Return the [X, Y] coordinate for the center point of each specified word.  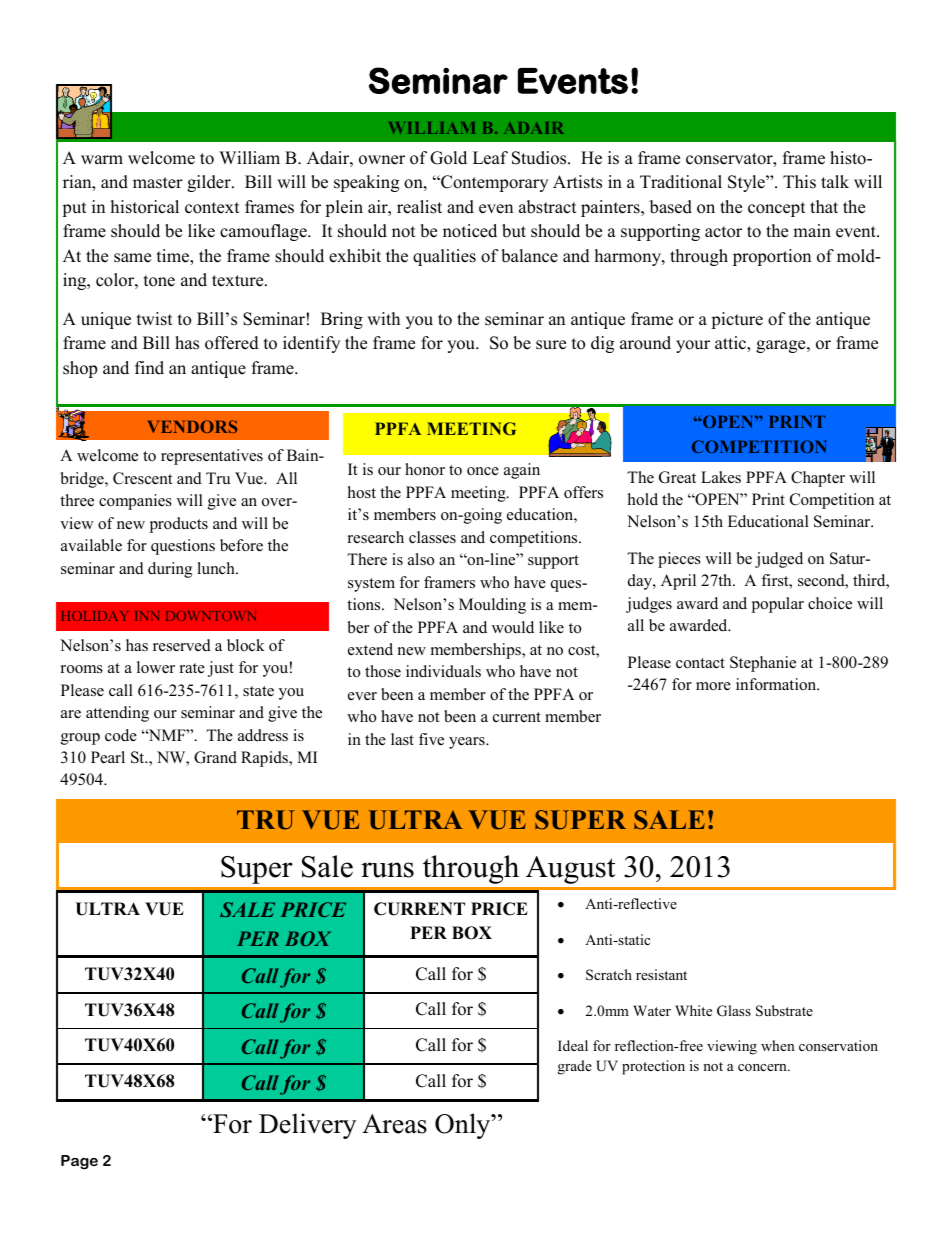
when [778, 1045]
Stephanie [763, 664]
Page [79, 1162]
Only [464, 1126]
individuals [443, 671]
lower [156, 667]
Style [747, 183]
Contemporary [493, 183]
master [158, 183]
